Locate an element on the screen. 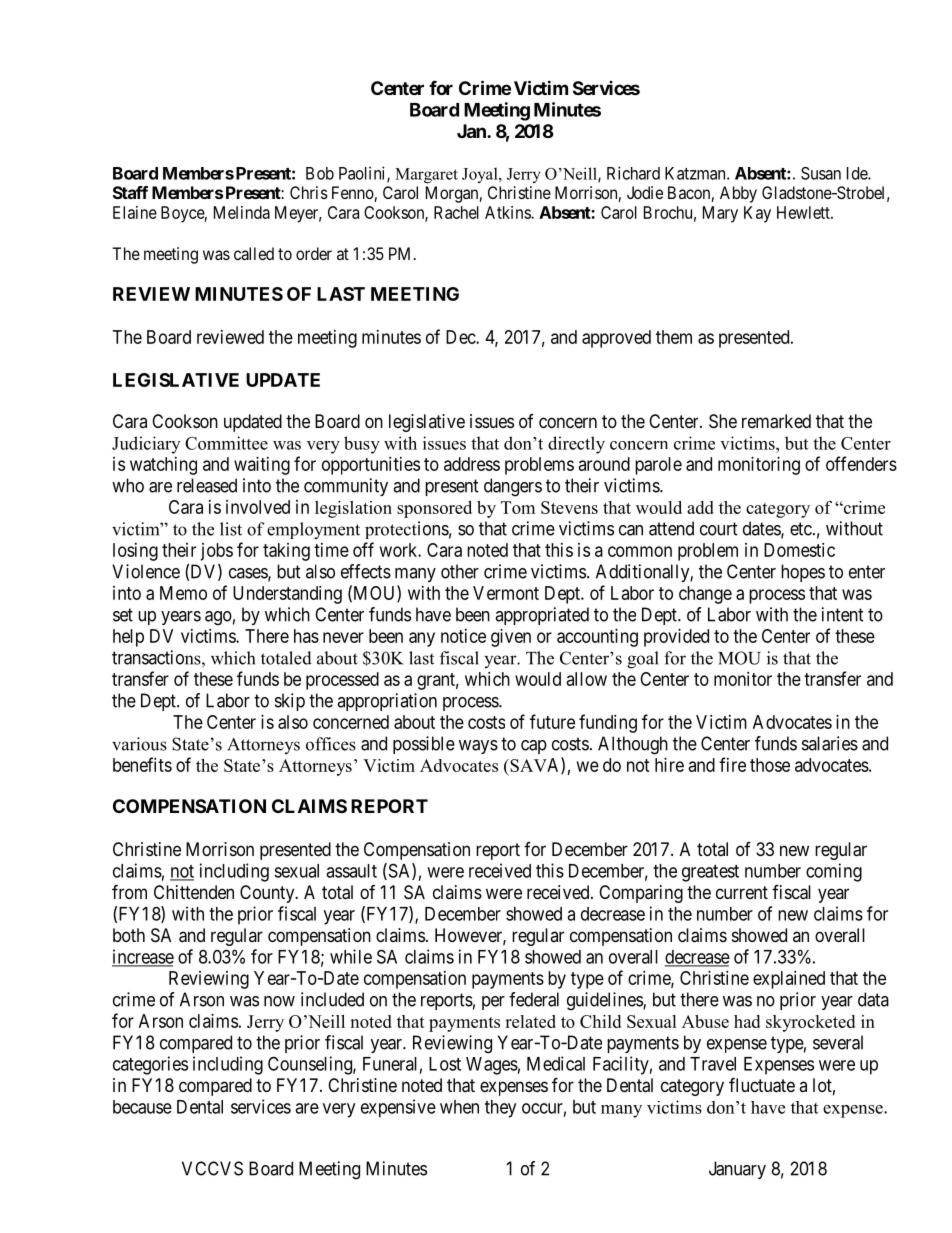 This screenshot has width=952, height=1233. County is located at coordinates (268, 894).
